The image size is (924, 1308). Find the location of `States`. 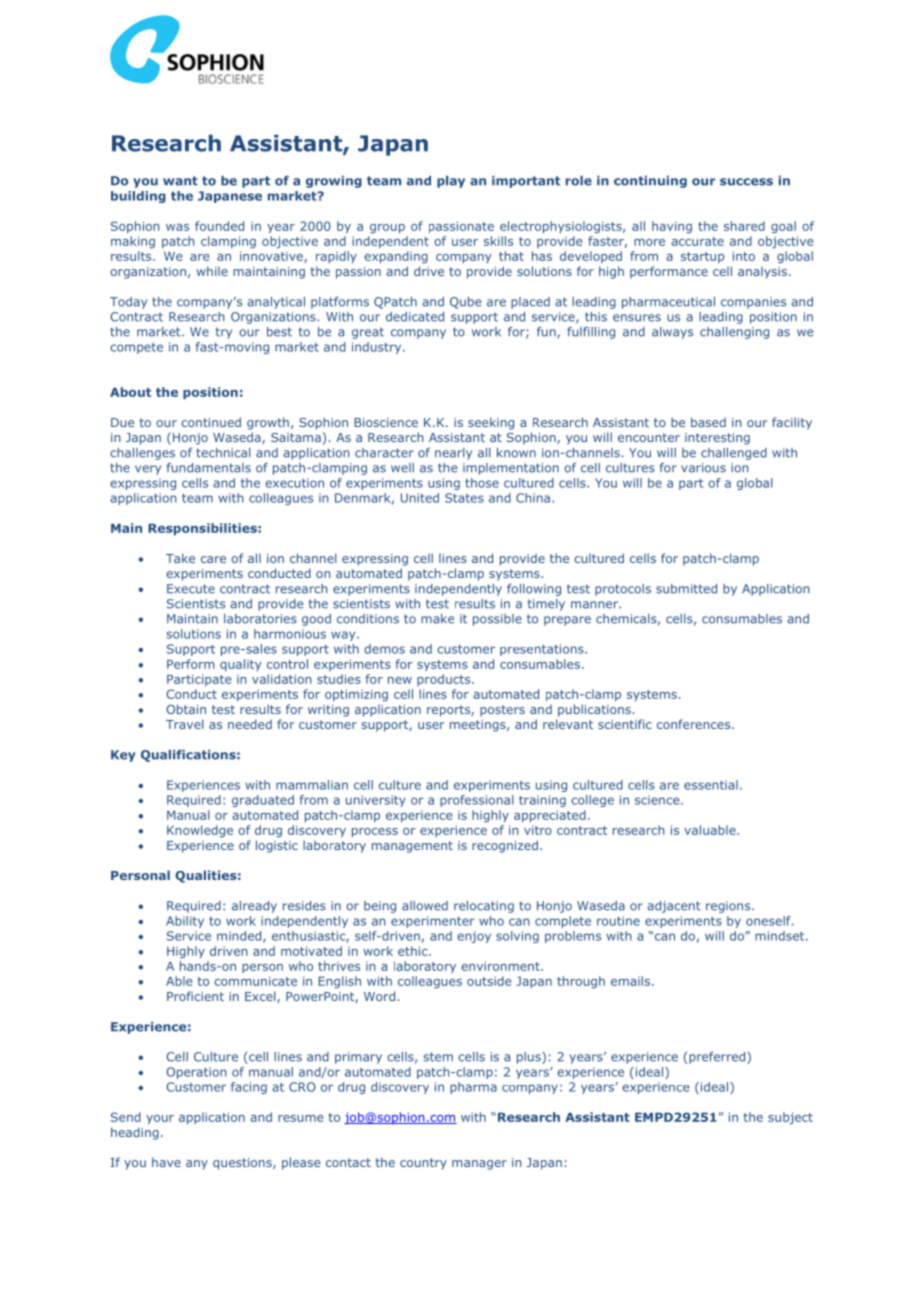

States is located at coordinates (464, 498).
